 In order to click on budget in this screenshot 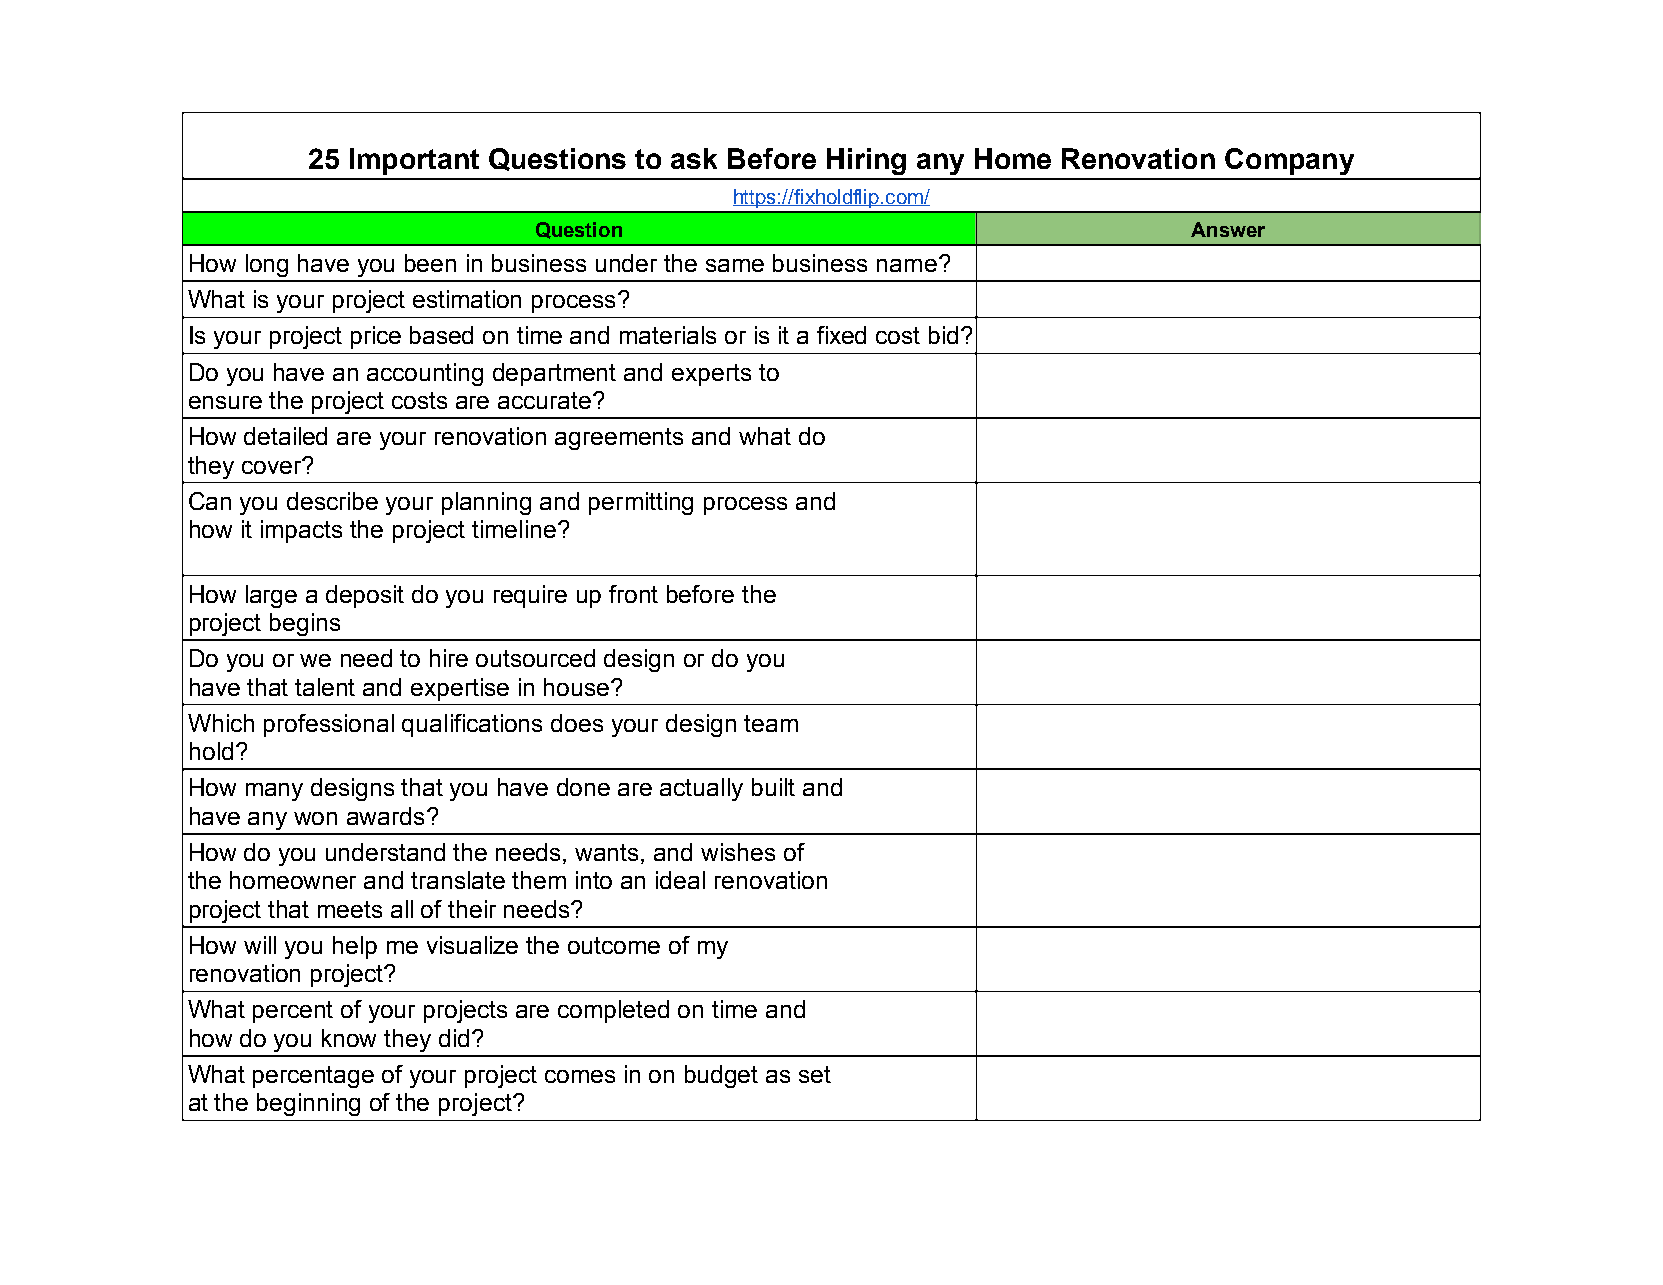, I will do `click(721, 1076)`.
